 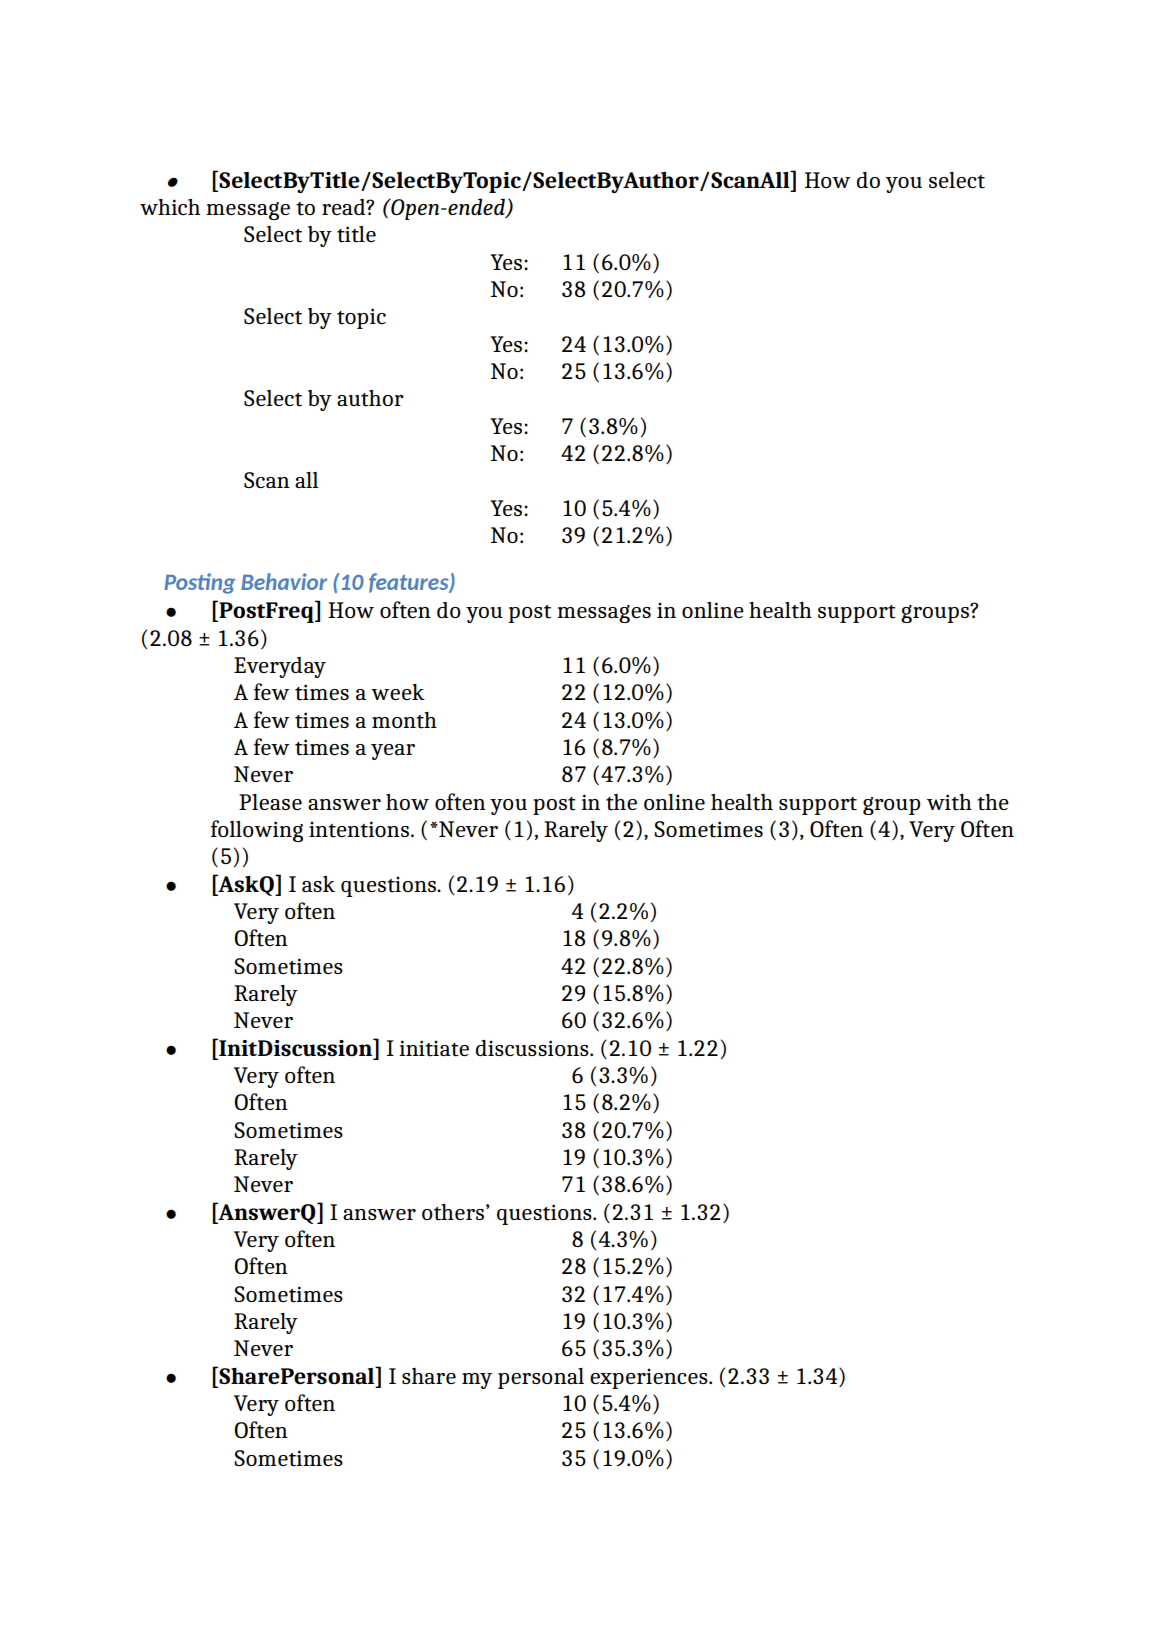 I want to click on year, so click(x=393, y=752).
